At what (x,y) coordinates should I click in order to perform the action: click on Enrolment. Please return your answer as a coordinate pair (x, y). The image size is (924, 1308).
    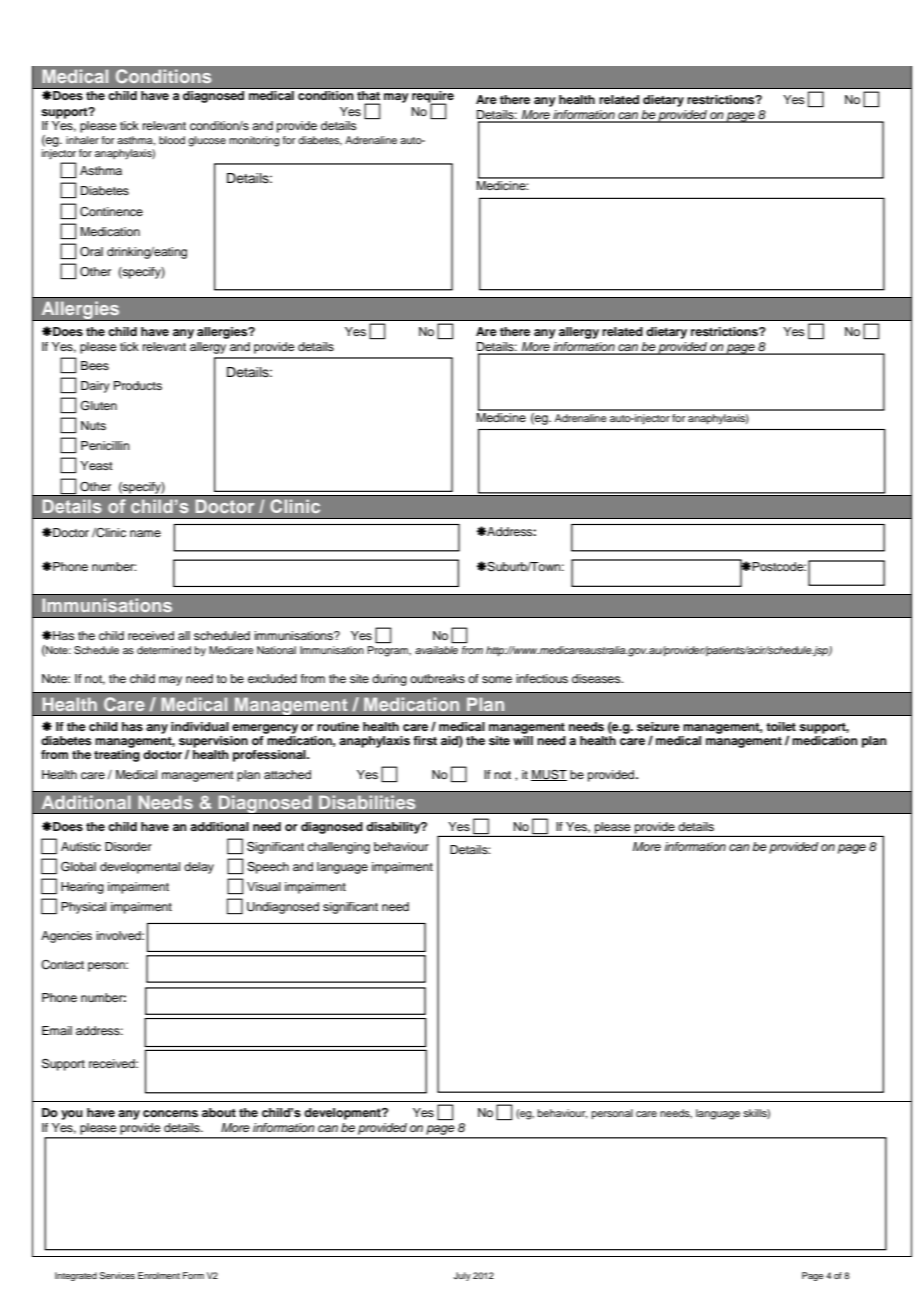
    Looking at the image, I should click on (159, 1275).
